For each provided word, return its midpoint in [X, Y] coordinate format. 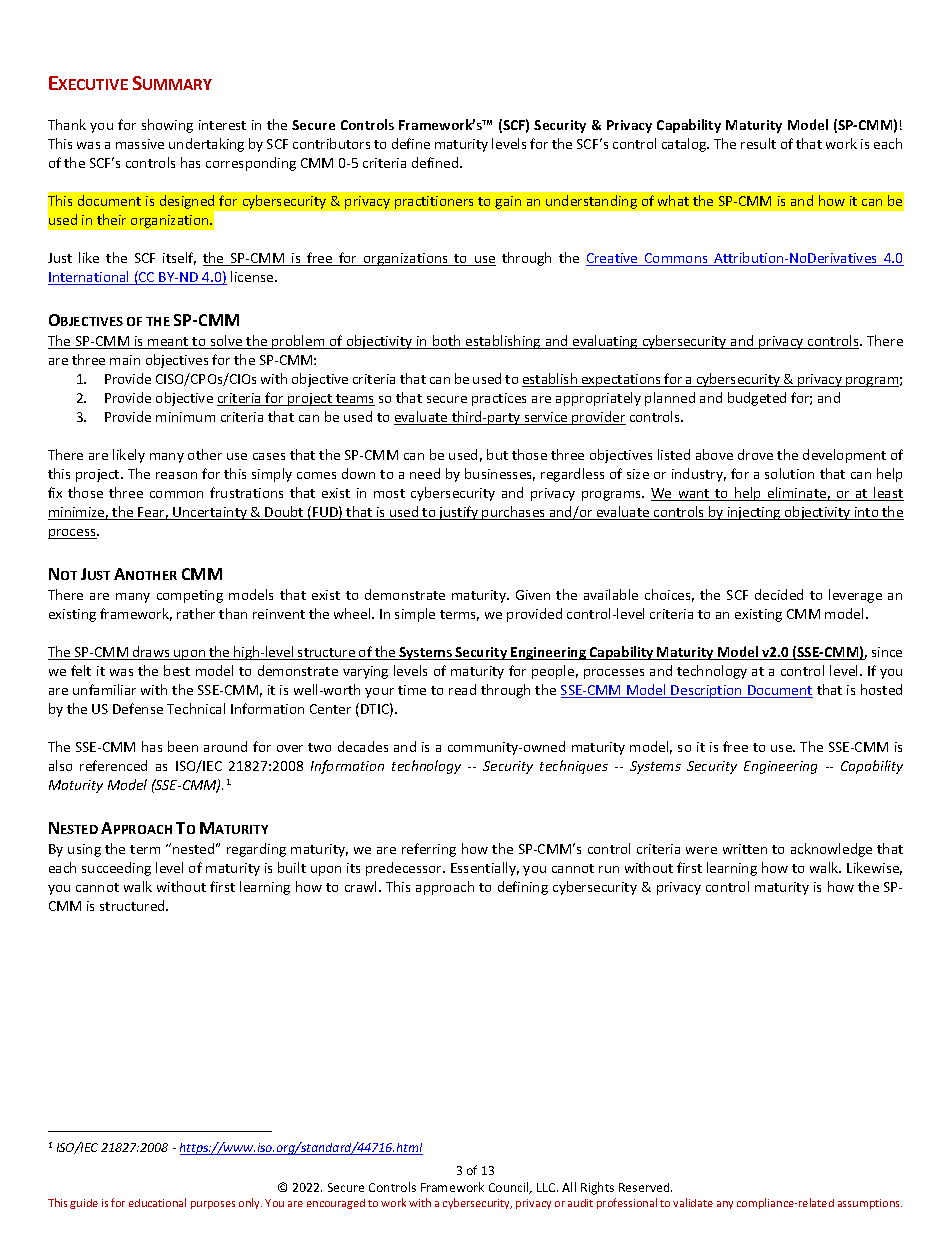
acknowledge [831, 850]
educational [157, 1202]
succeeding [116, 869]
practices [499, 399]
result [758, 143]
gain [508, 202]
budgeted [757, 399]
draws [151, 653]
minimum [185, 417]
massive [140, 144]
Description [707, 691]
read [462, 689]
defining [523, 888]
